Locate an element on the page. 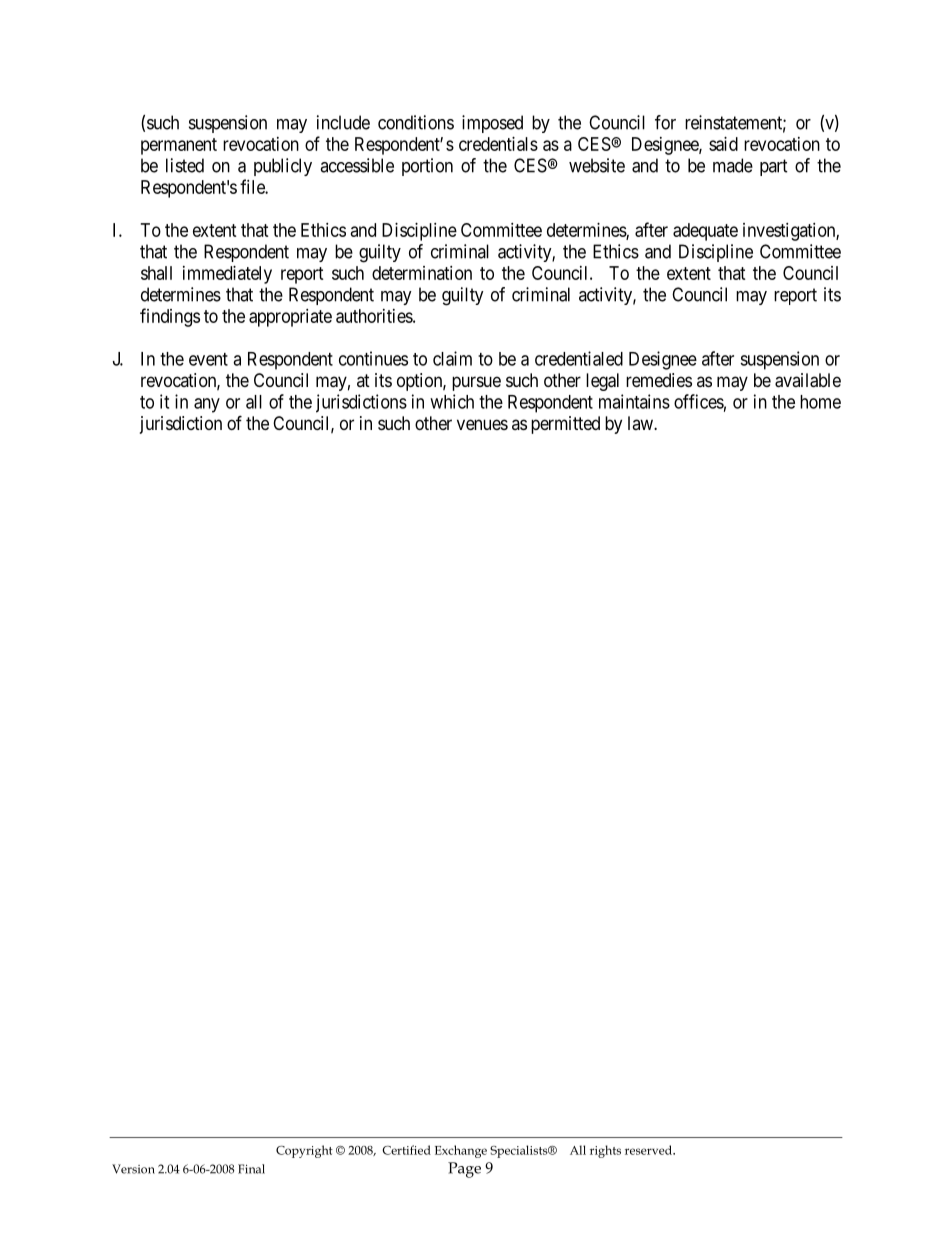 The image size is (952, 1233). Final is located at coordinates (251, 1169).
